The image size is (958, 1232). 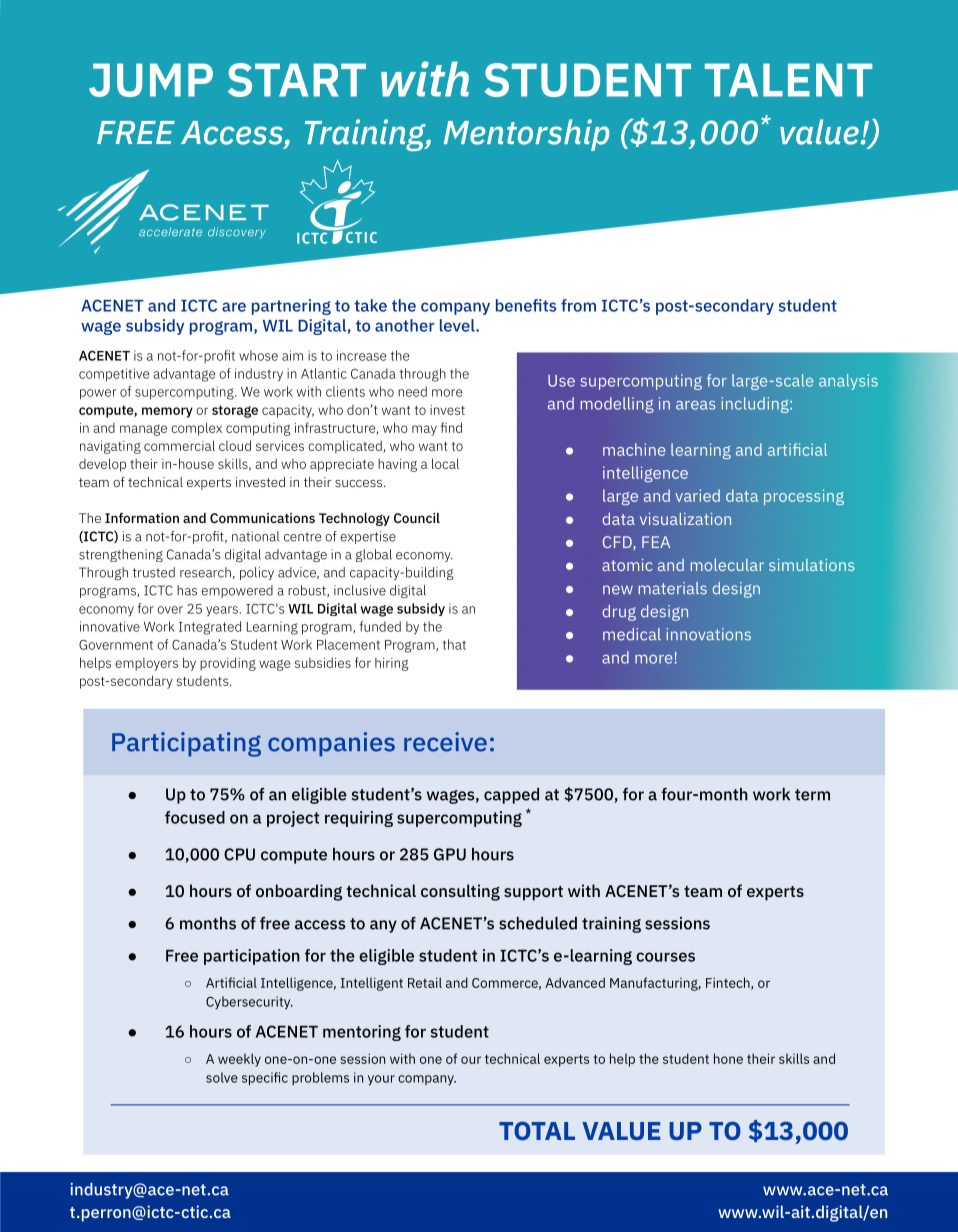 What do you see at coordinates (728, 1058) in the document?
I see `hone` at bounding box center [728, 1058].
